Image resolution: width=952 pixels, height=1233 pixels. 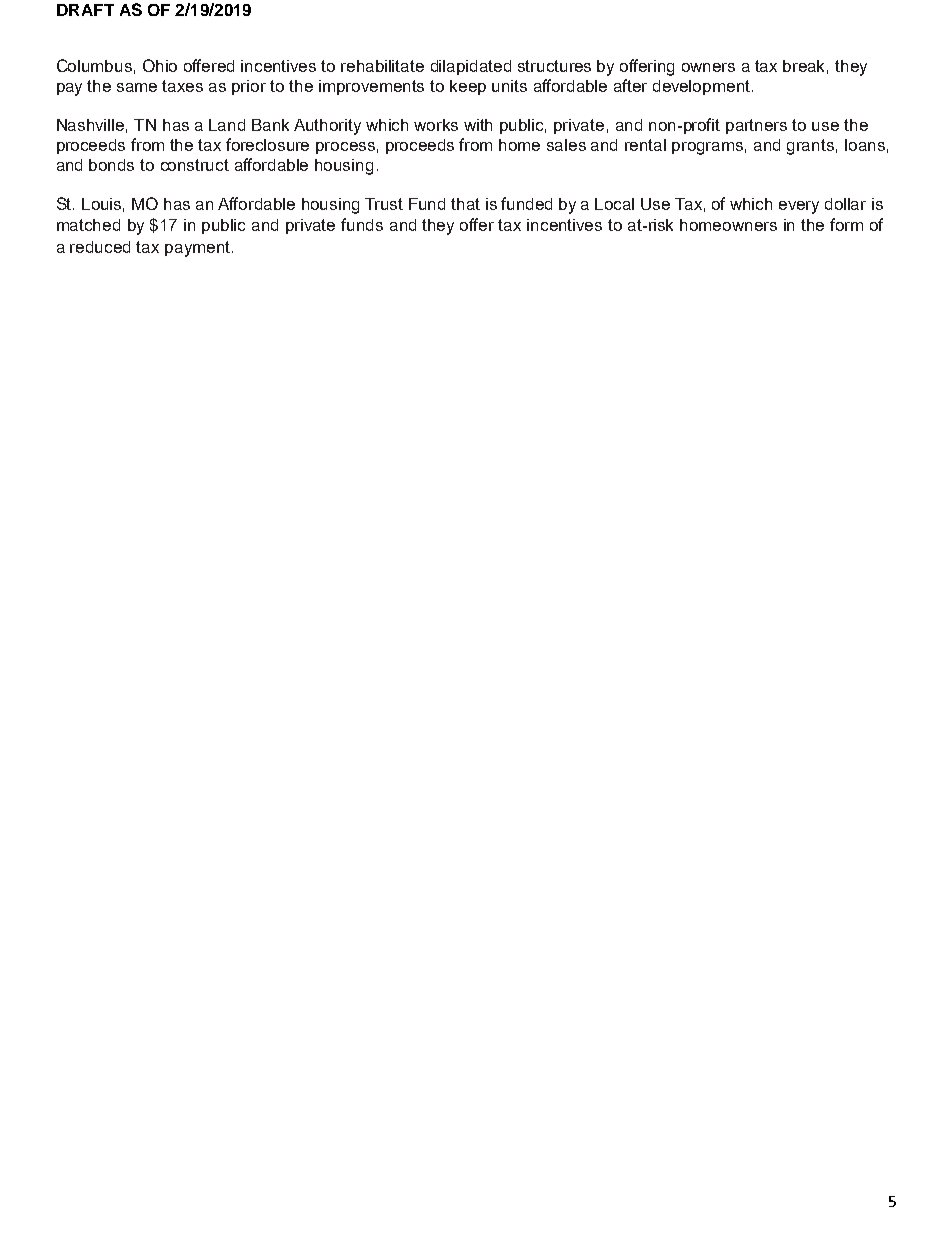 I want to click on Land, so click(x=227, y=125).
